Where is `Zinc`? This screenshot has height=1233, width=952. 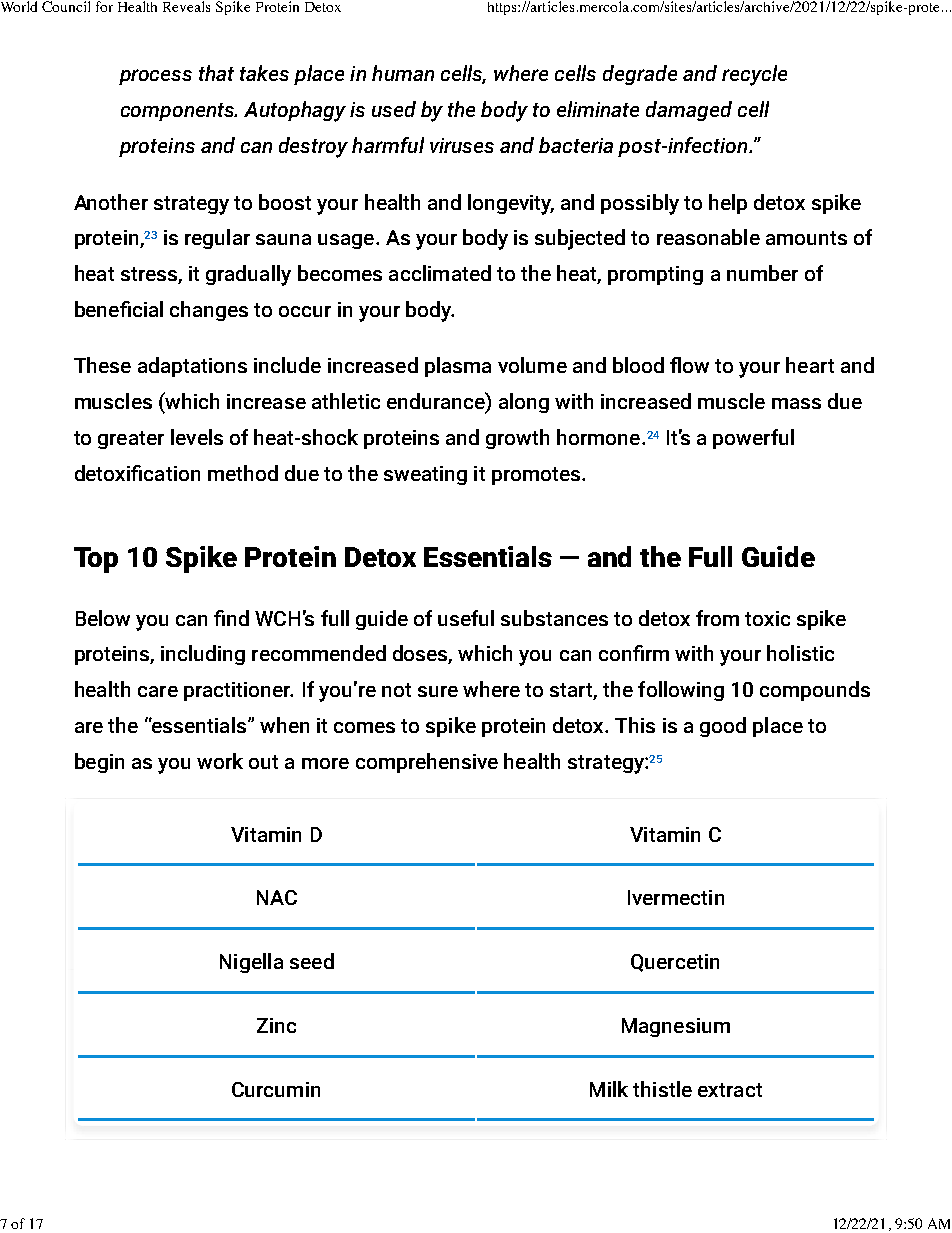
Zinc is located at coordinates (276, 1025).
